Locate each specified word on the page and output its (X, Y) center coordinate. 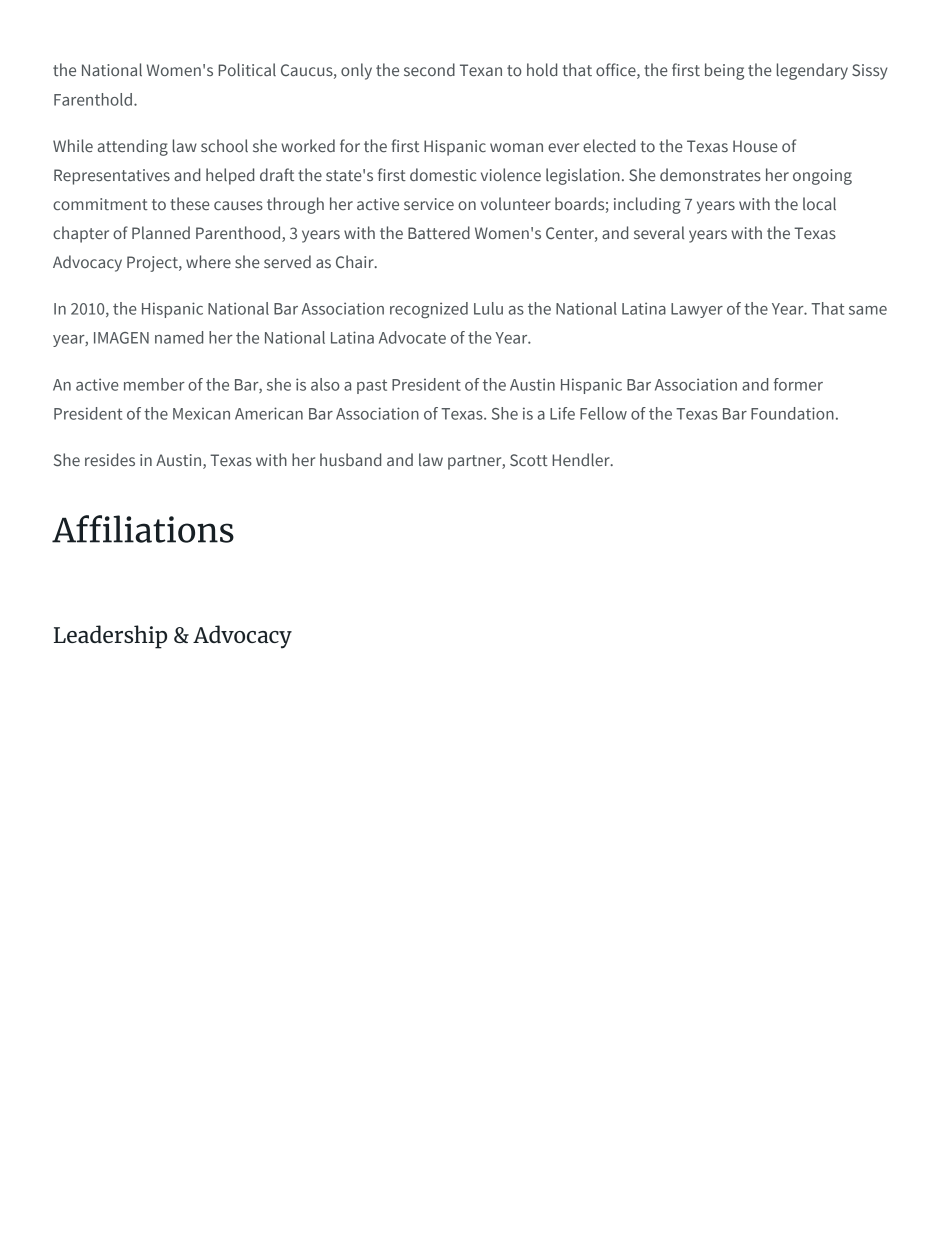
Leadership (110, 637)
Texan (481, 70)
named (179, 337)
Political (247, 69)
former (798, 384)
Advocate (412, 337)
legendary (812, 71)
